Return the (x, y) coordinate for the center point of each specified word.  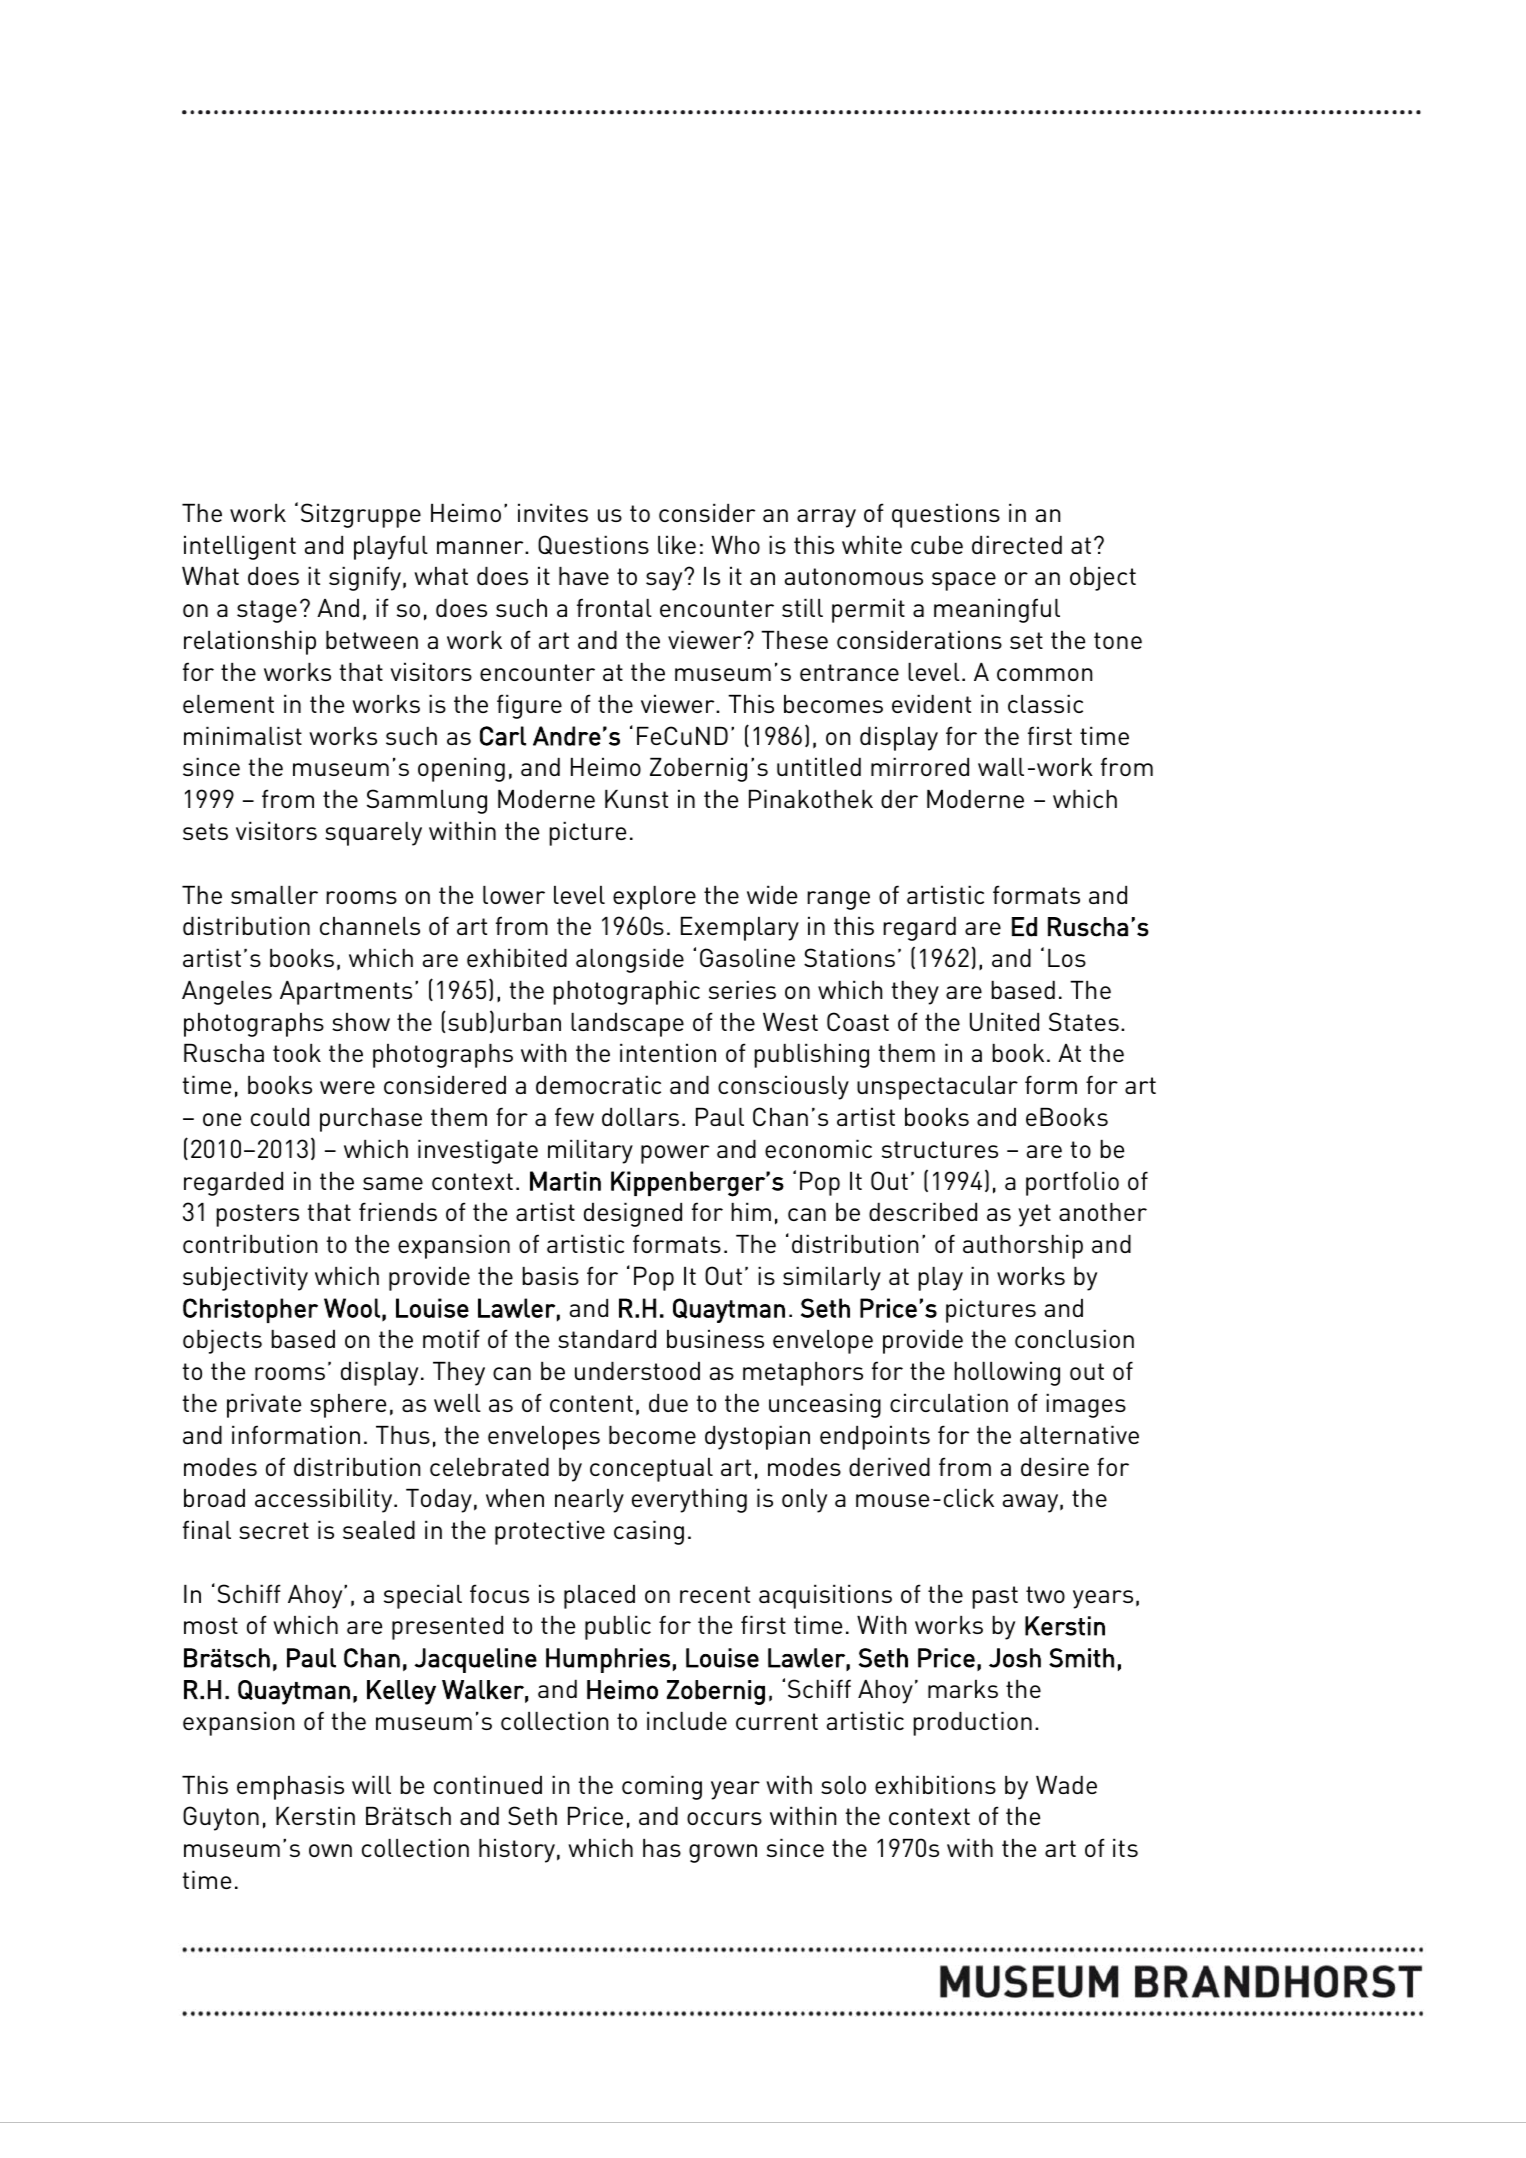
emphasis (290, 1787)
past (995, 1597)
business (715, 1338)
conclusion (1074, 1338)
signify (365, 578)
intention (668, 1052)
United (1004, 1021)
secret (274, 1530)
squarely (373, 834)
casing (649, 1532)
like (677, 544)
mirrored (920, 766)
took (297, 1053)
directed (1017, 544)
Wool (352, 1308)
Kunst (636, 799)
